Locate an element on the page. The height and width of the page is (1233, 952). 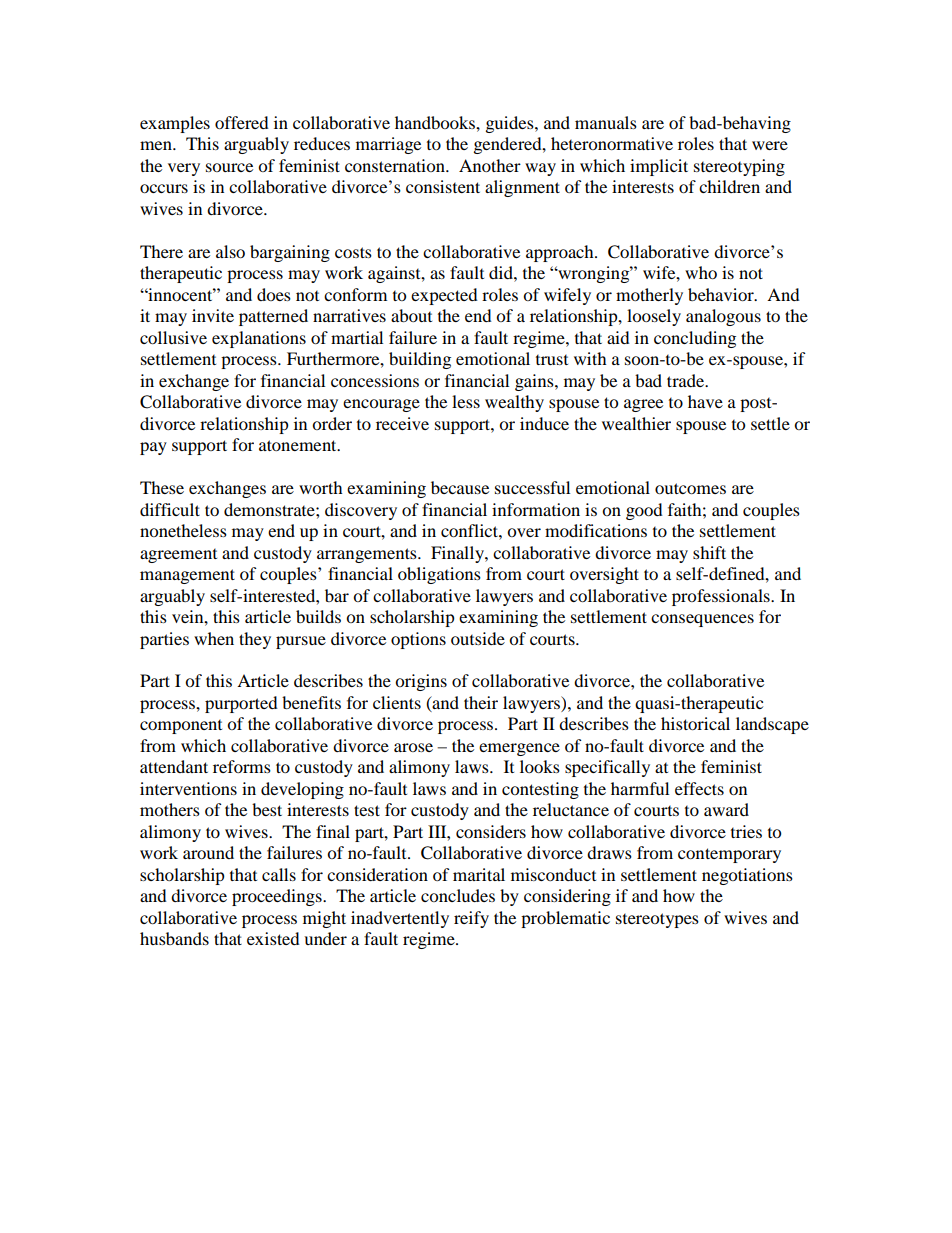
source is located at coordinates (229, 167).
